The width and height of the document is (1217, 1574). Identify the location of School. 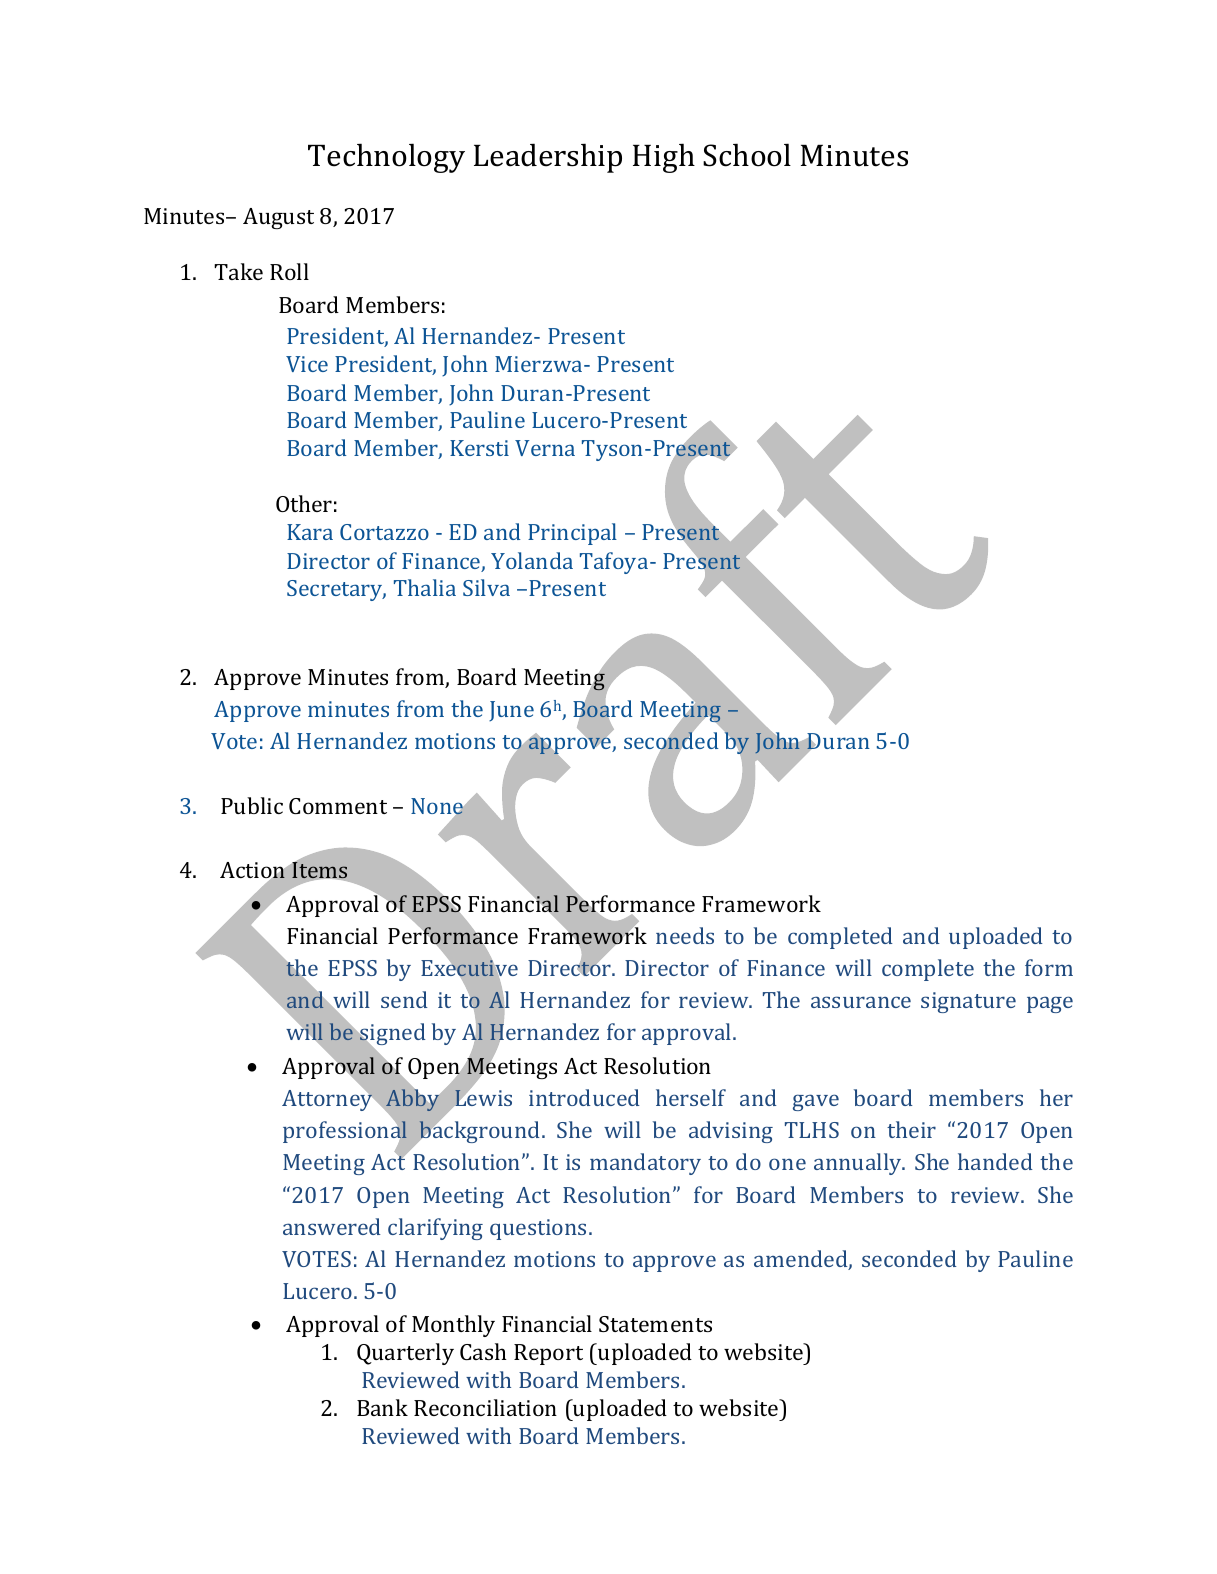
(747, 155).
